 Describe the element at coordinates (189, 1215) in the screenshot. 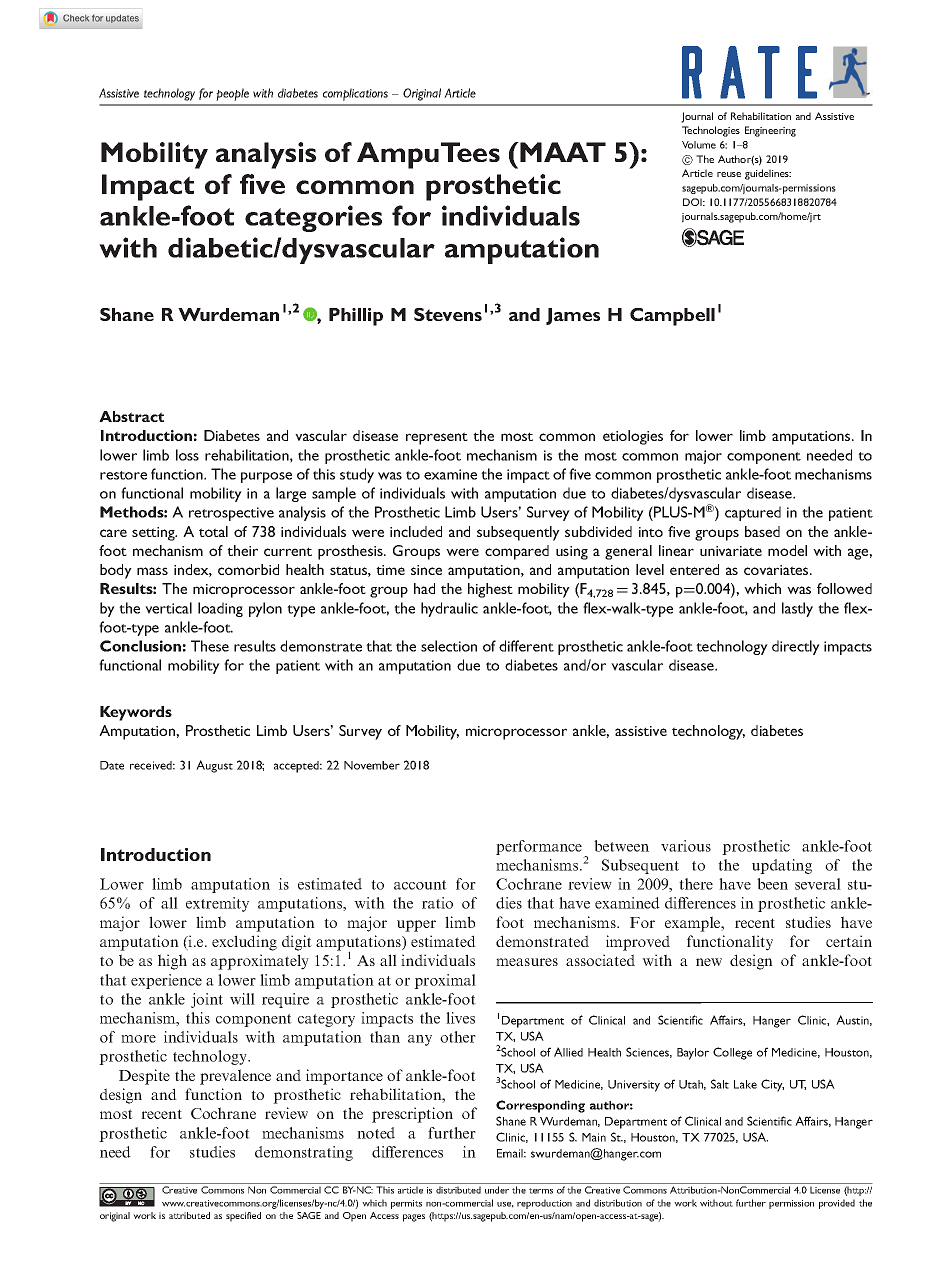

I see `attributed` at that location.
